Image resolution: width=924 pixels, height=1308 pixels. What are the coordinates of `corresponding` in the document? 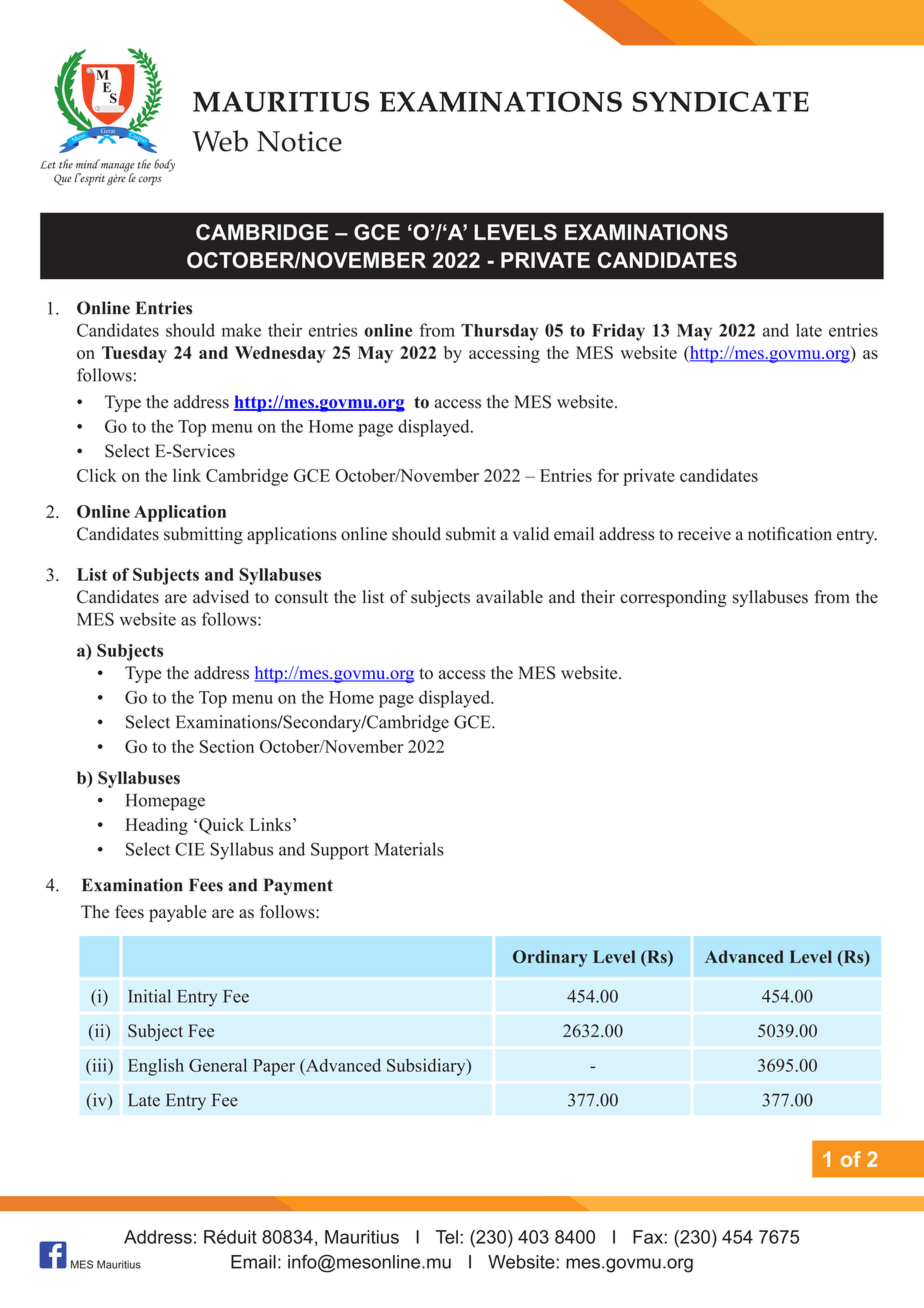 It's located at (673, 598).
